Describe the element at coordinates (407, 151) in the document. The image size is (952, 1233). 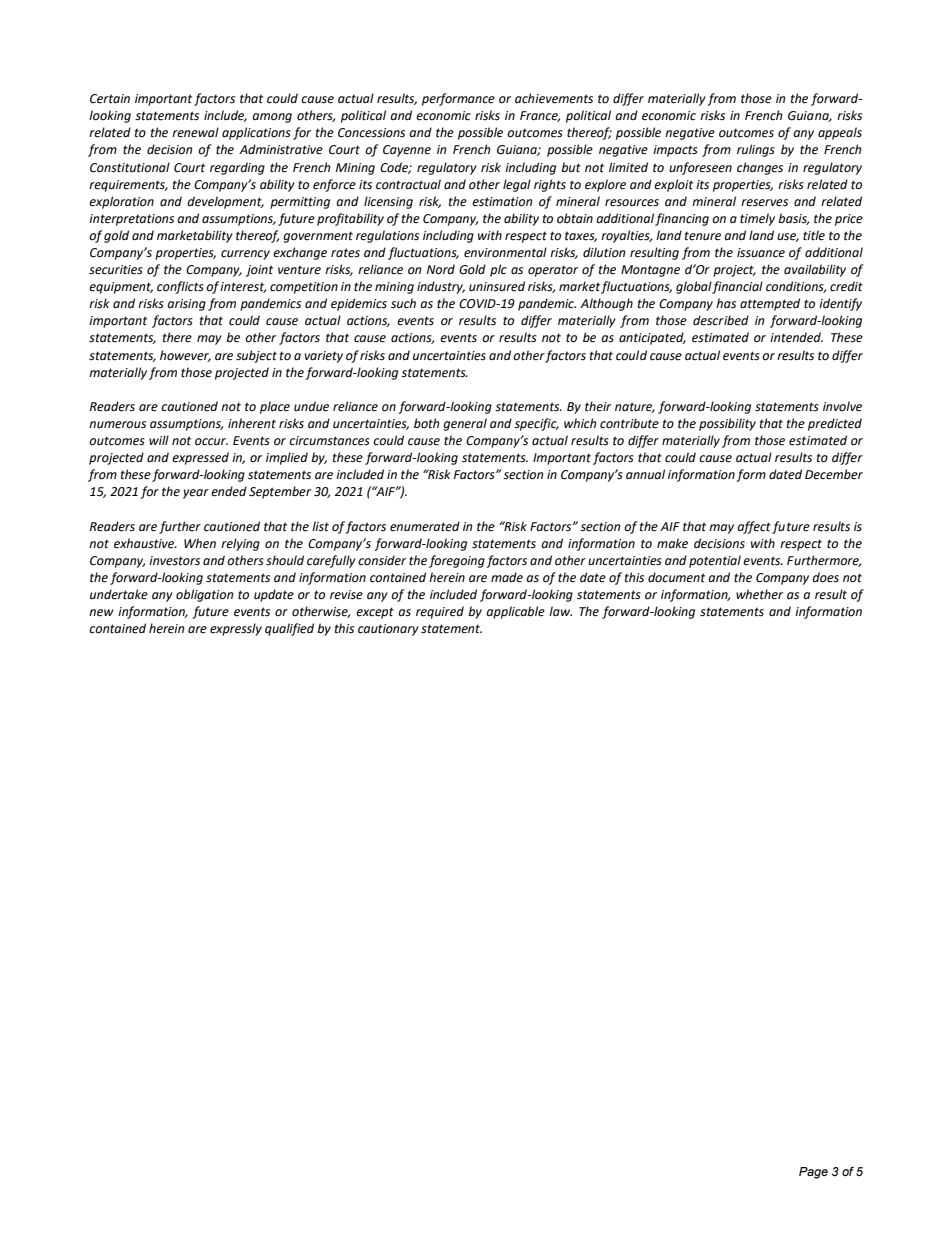
I see `Cayenne` at that location.
